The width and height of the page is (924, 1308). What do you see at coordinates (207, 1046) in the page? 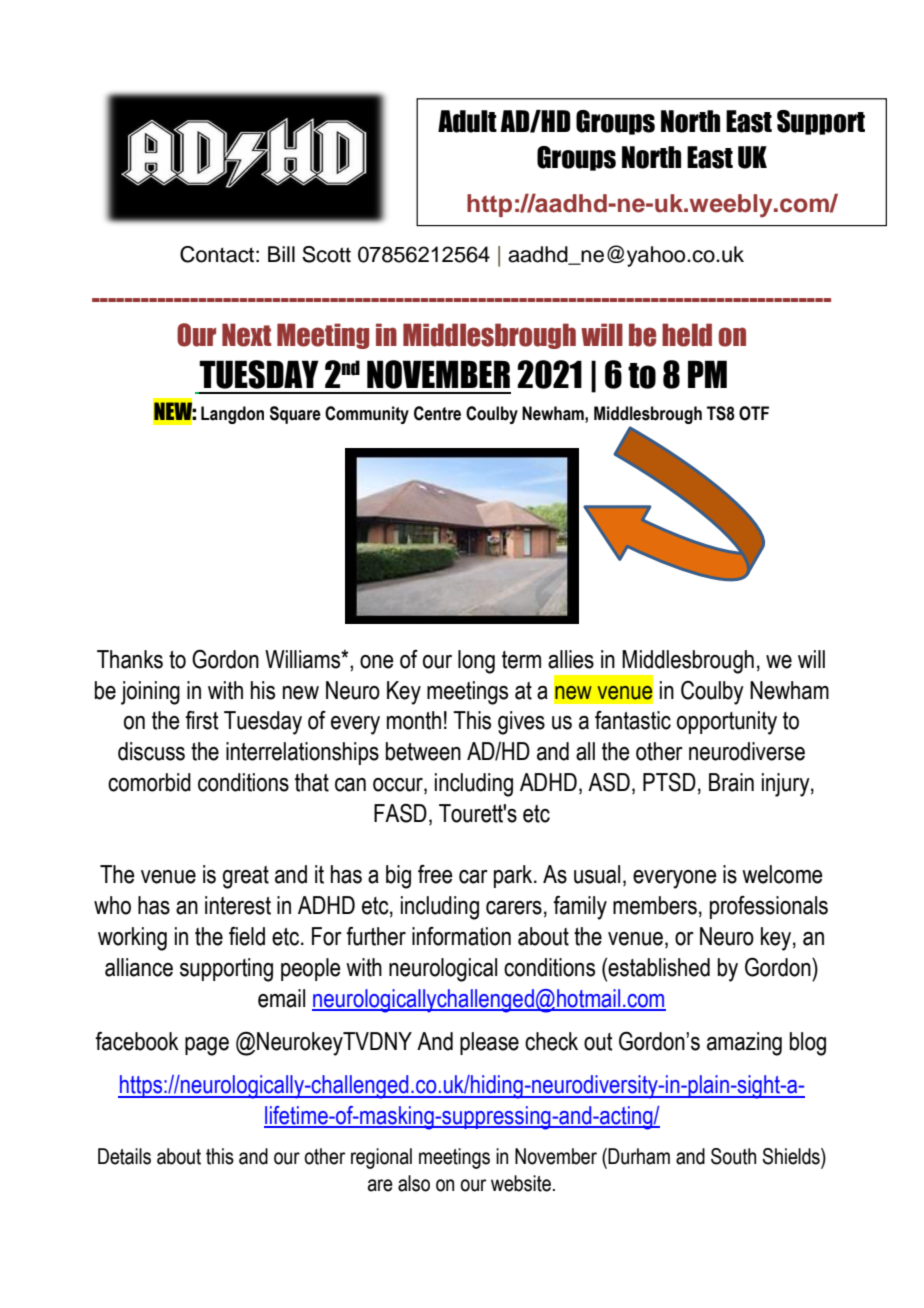
I see `page` at bounding box center [207, 1046].
